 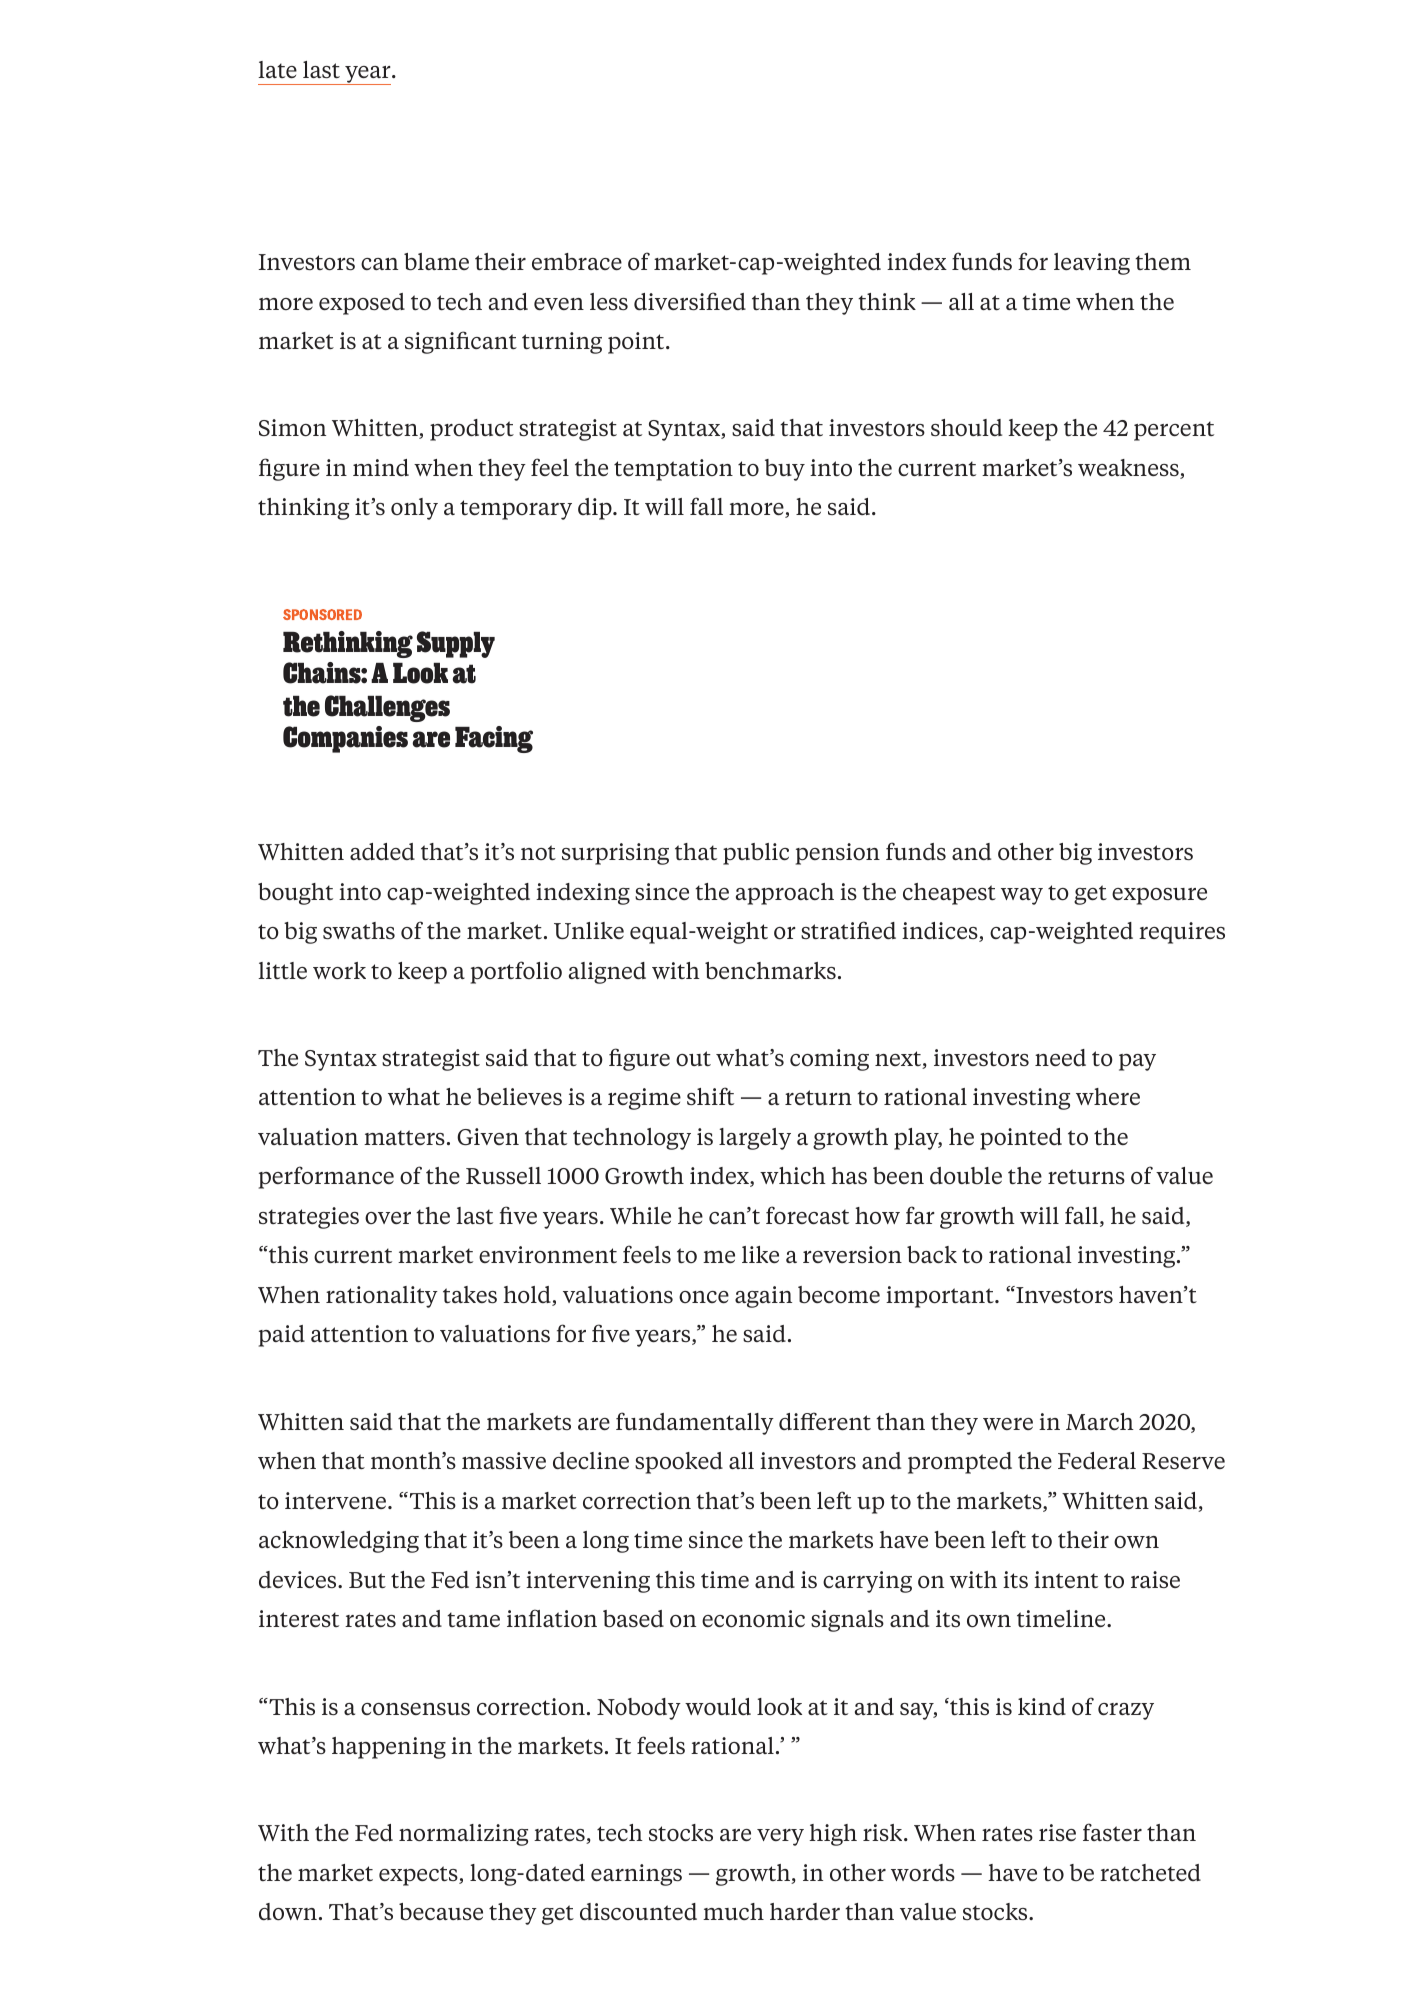 What do you see at coordinates (941, 1297) in the image?
I see `important` at bounding box center [941, 1297].
